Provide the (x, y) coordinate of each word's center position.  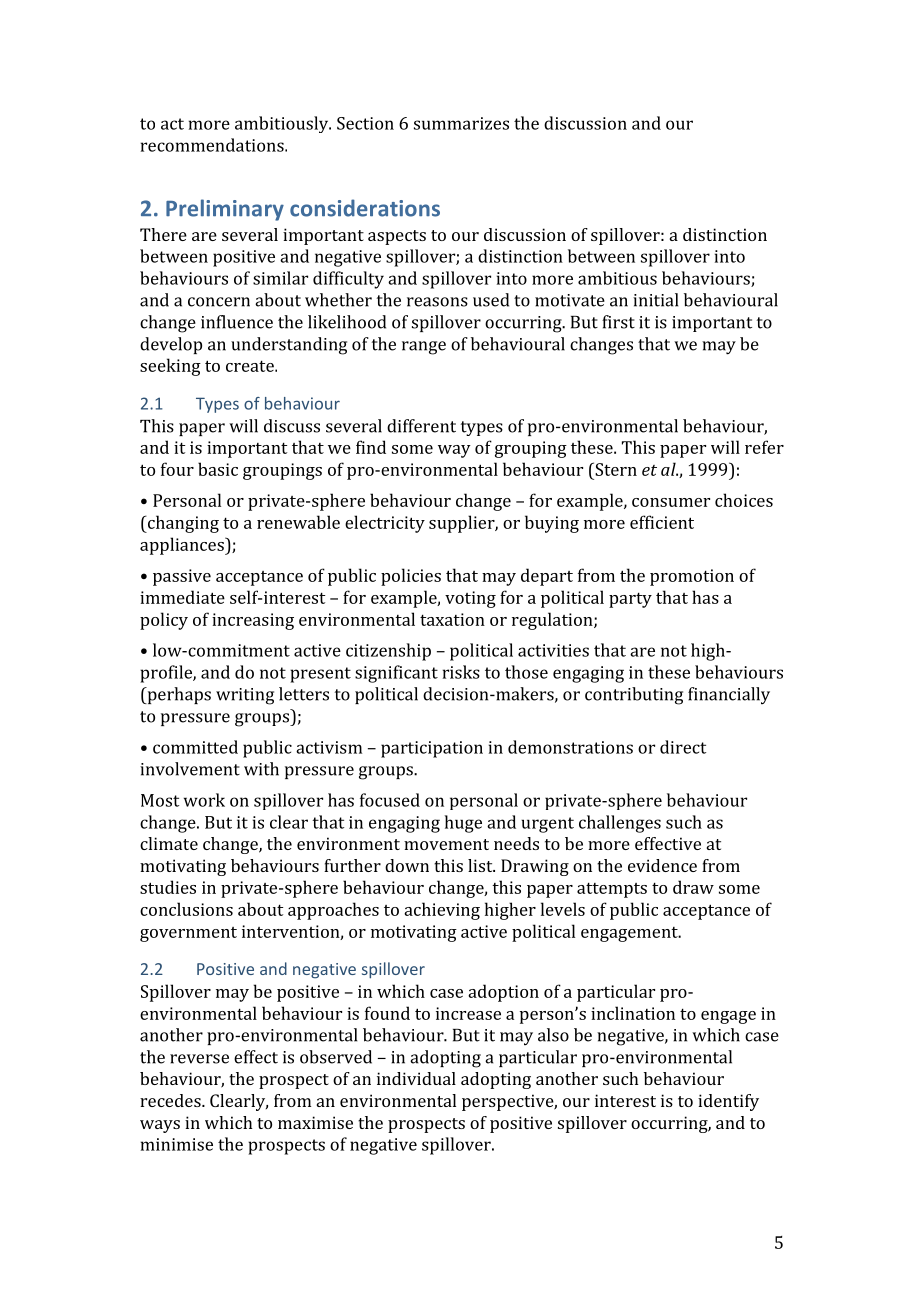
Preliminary (225, 210)
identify (728, 1102)
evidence (662, 865)
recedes (171, 1100)
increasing (253, 621)
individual (416, 1078)
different (421, 426)
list (481, 865)
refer (764, 447)
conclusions (186, 909)
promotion (692, 577)
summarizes (461, 123)
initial (655, 300)
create (251, 366)
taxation (452, 619)
